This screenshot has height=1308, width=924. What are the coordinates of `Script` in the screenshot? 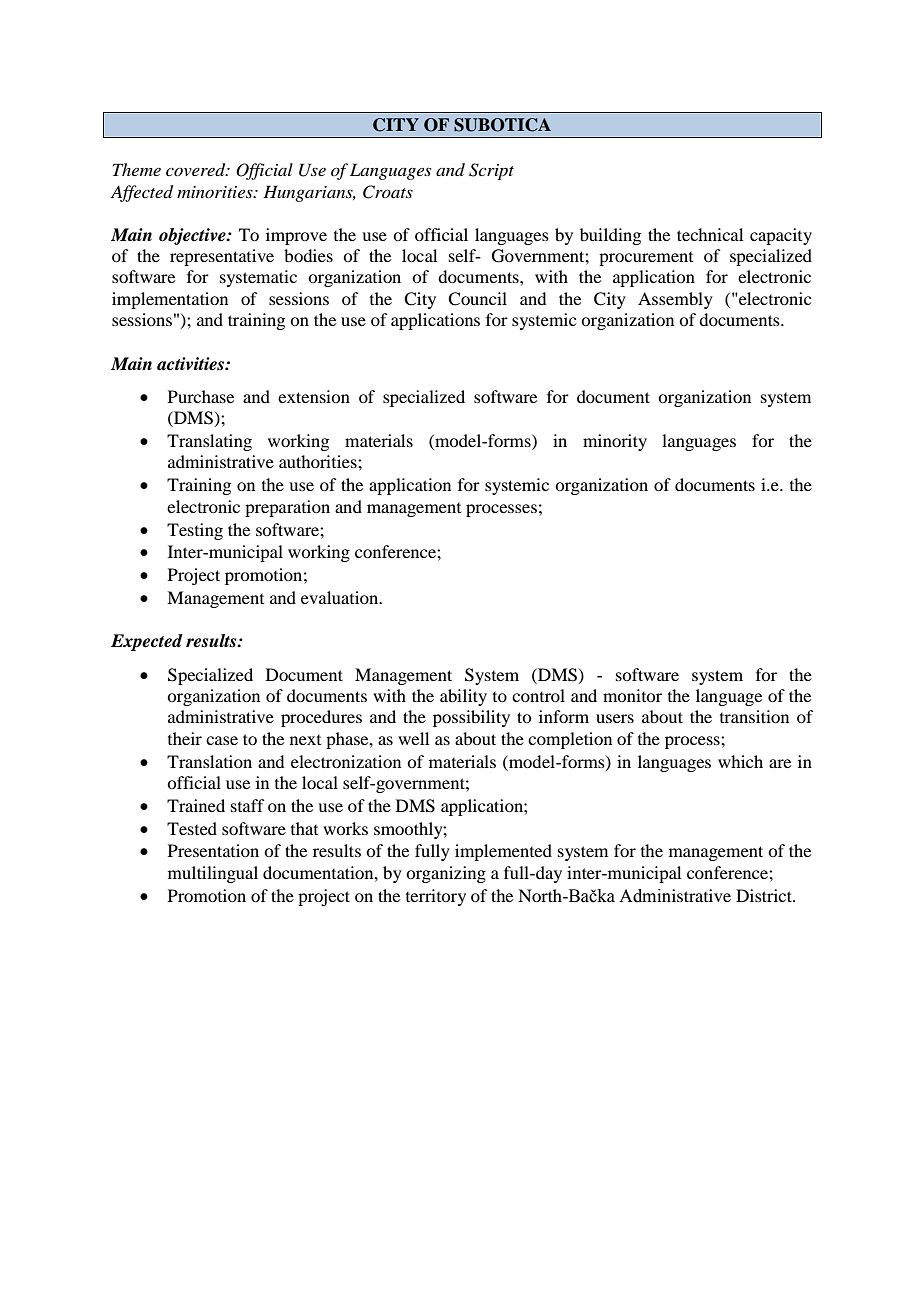 It's located at (491, 171).
